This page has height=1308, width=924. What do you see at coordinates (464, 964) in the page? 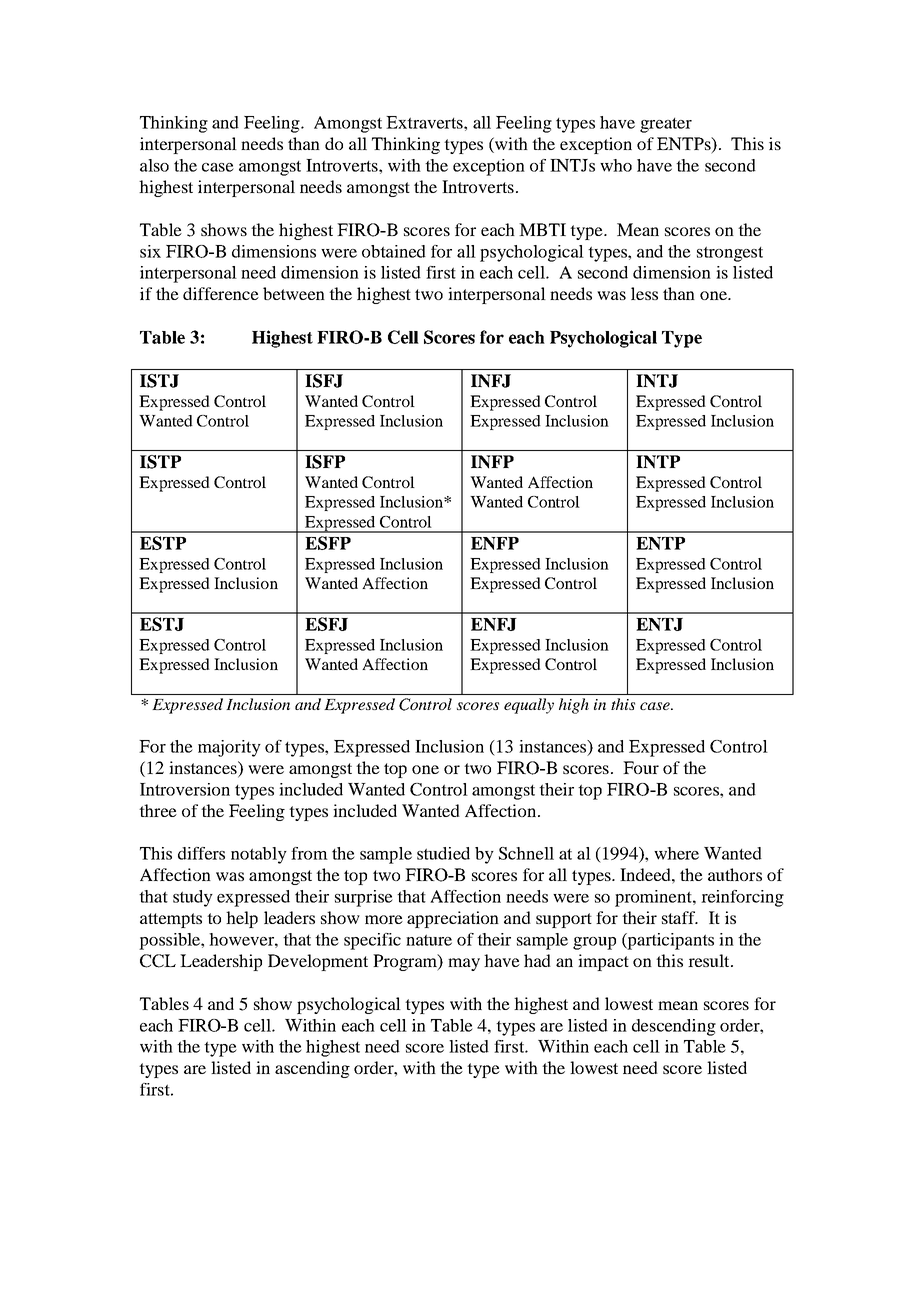
I see `may` at bounding box center [464, 964].
